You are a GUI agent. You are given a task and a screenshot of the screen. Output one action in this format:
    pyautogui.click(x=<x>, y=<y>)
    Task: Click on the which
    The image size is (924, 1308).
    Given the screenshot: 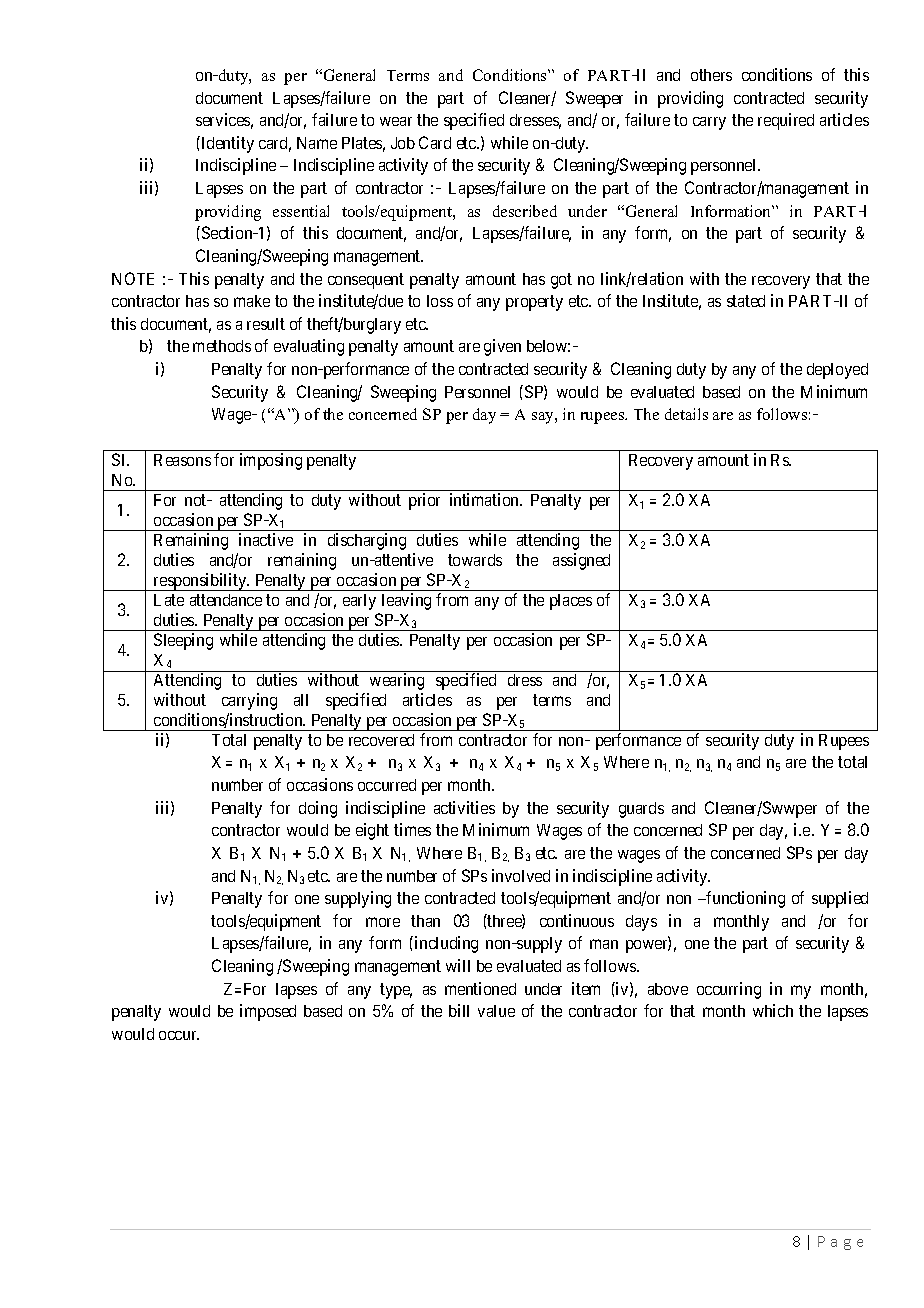 What is the action you would take?
    pyautogui.click(x=773, y=1010)
